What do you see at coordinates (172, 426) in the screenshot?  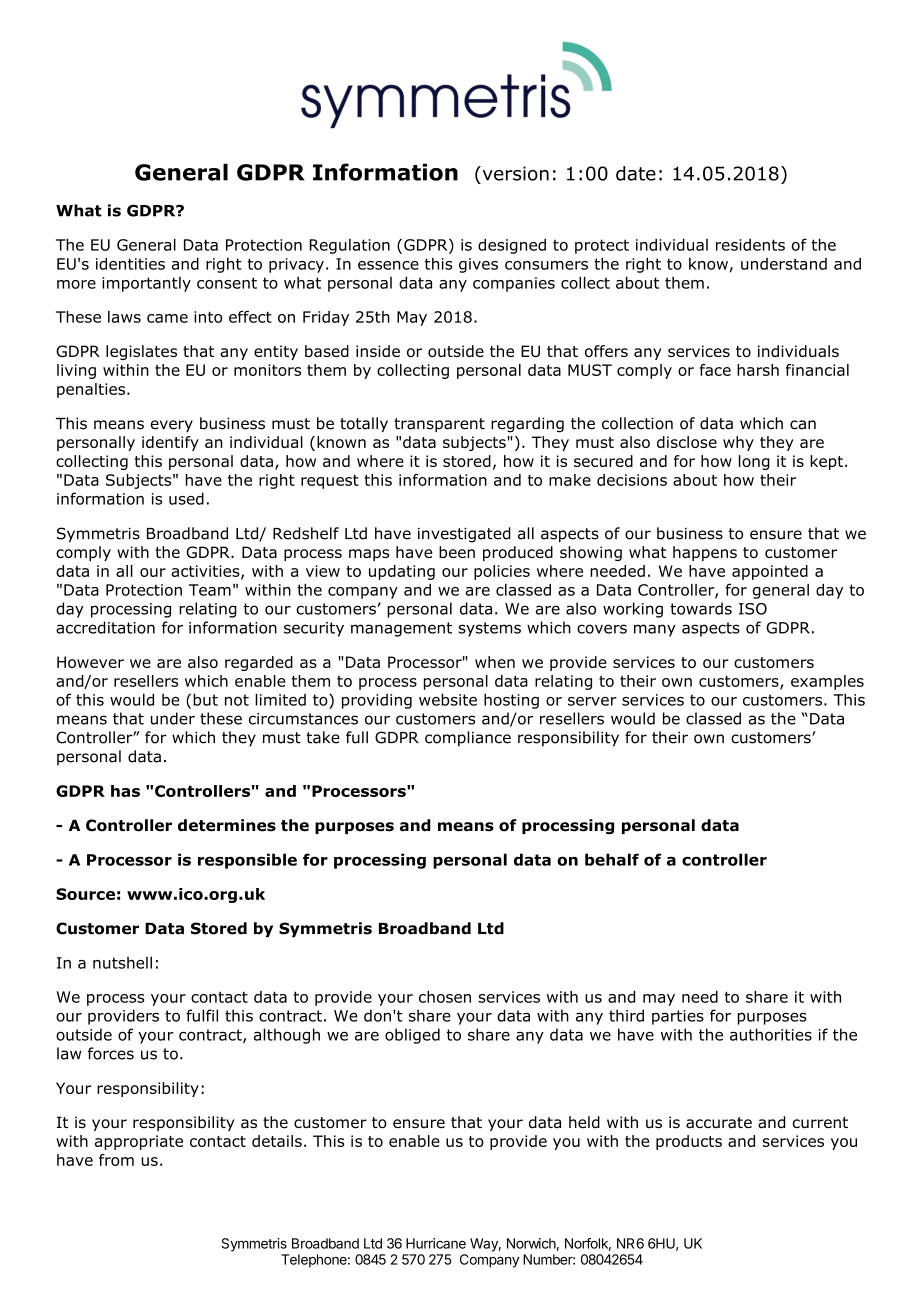 I see `every` at bounding box center [172, 426].
